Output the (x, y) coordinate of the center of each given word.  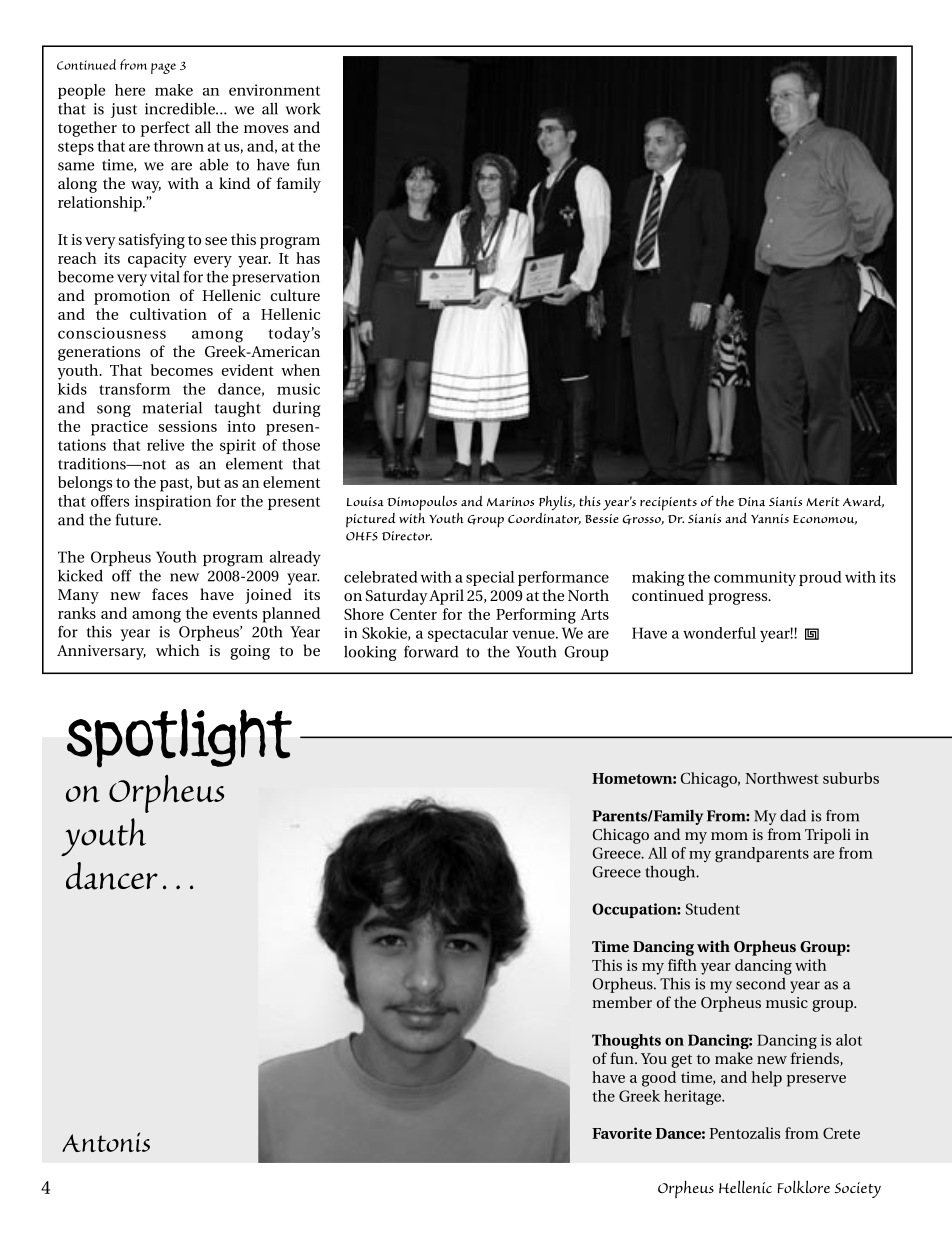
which (178, 650)
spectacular (468, 634)
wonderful (719, 633)
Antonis (106, 1142)
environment (274, 90)
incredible (181, 108)
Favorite (622, 1133)
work (303, 108)
